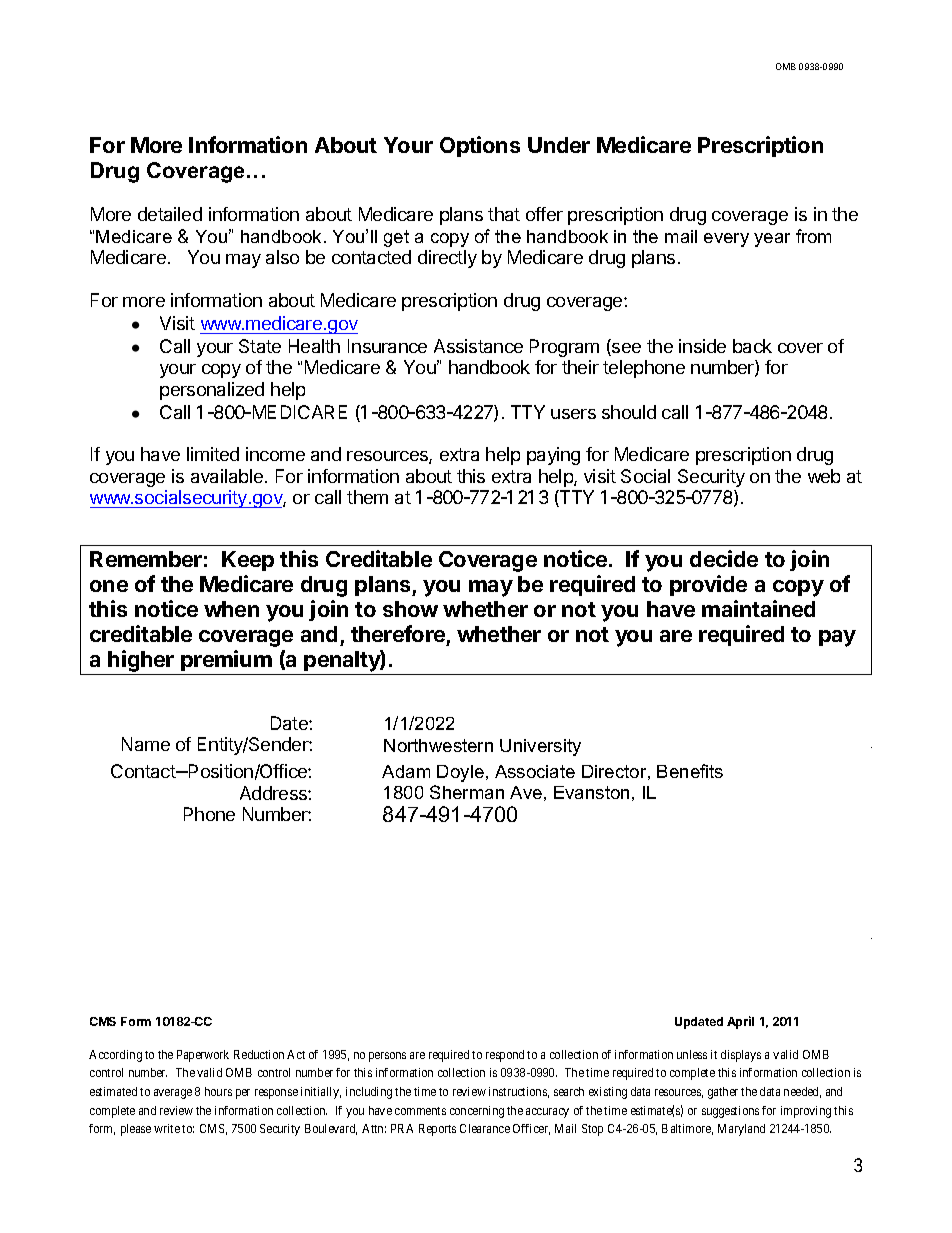  Describe the element at coordinates (170, 214) in the page. I see `detailed` at that location.
